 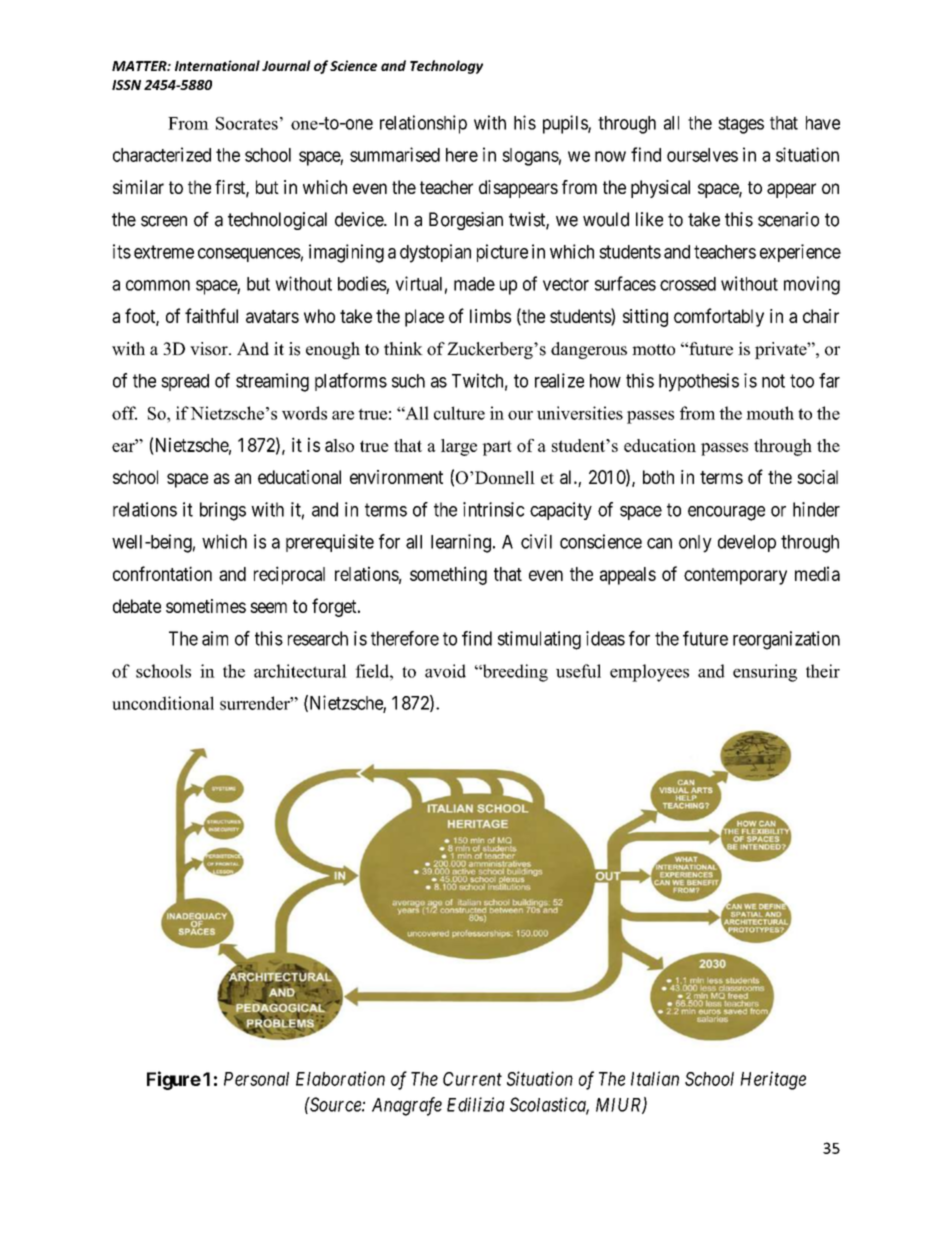 What do you see at coordinates (206, 606) in the page?
I see `sometimes` at bounding box center [206, 606].
